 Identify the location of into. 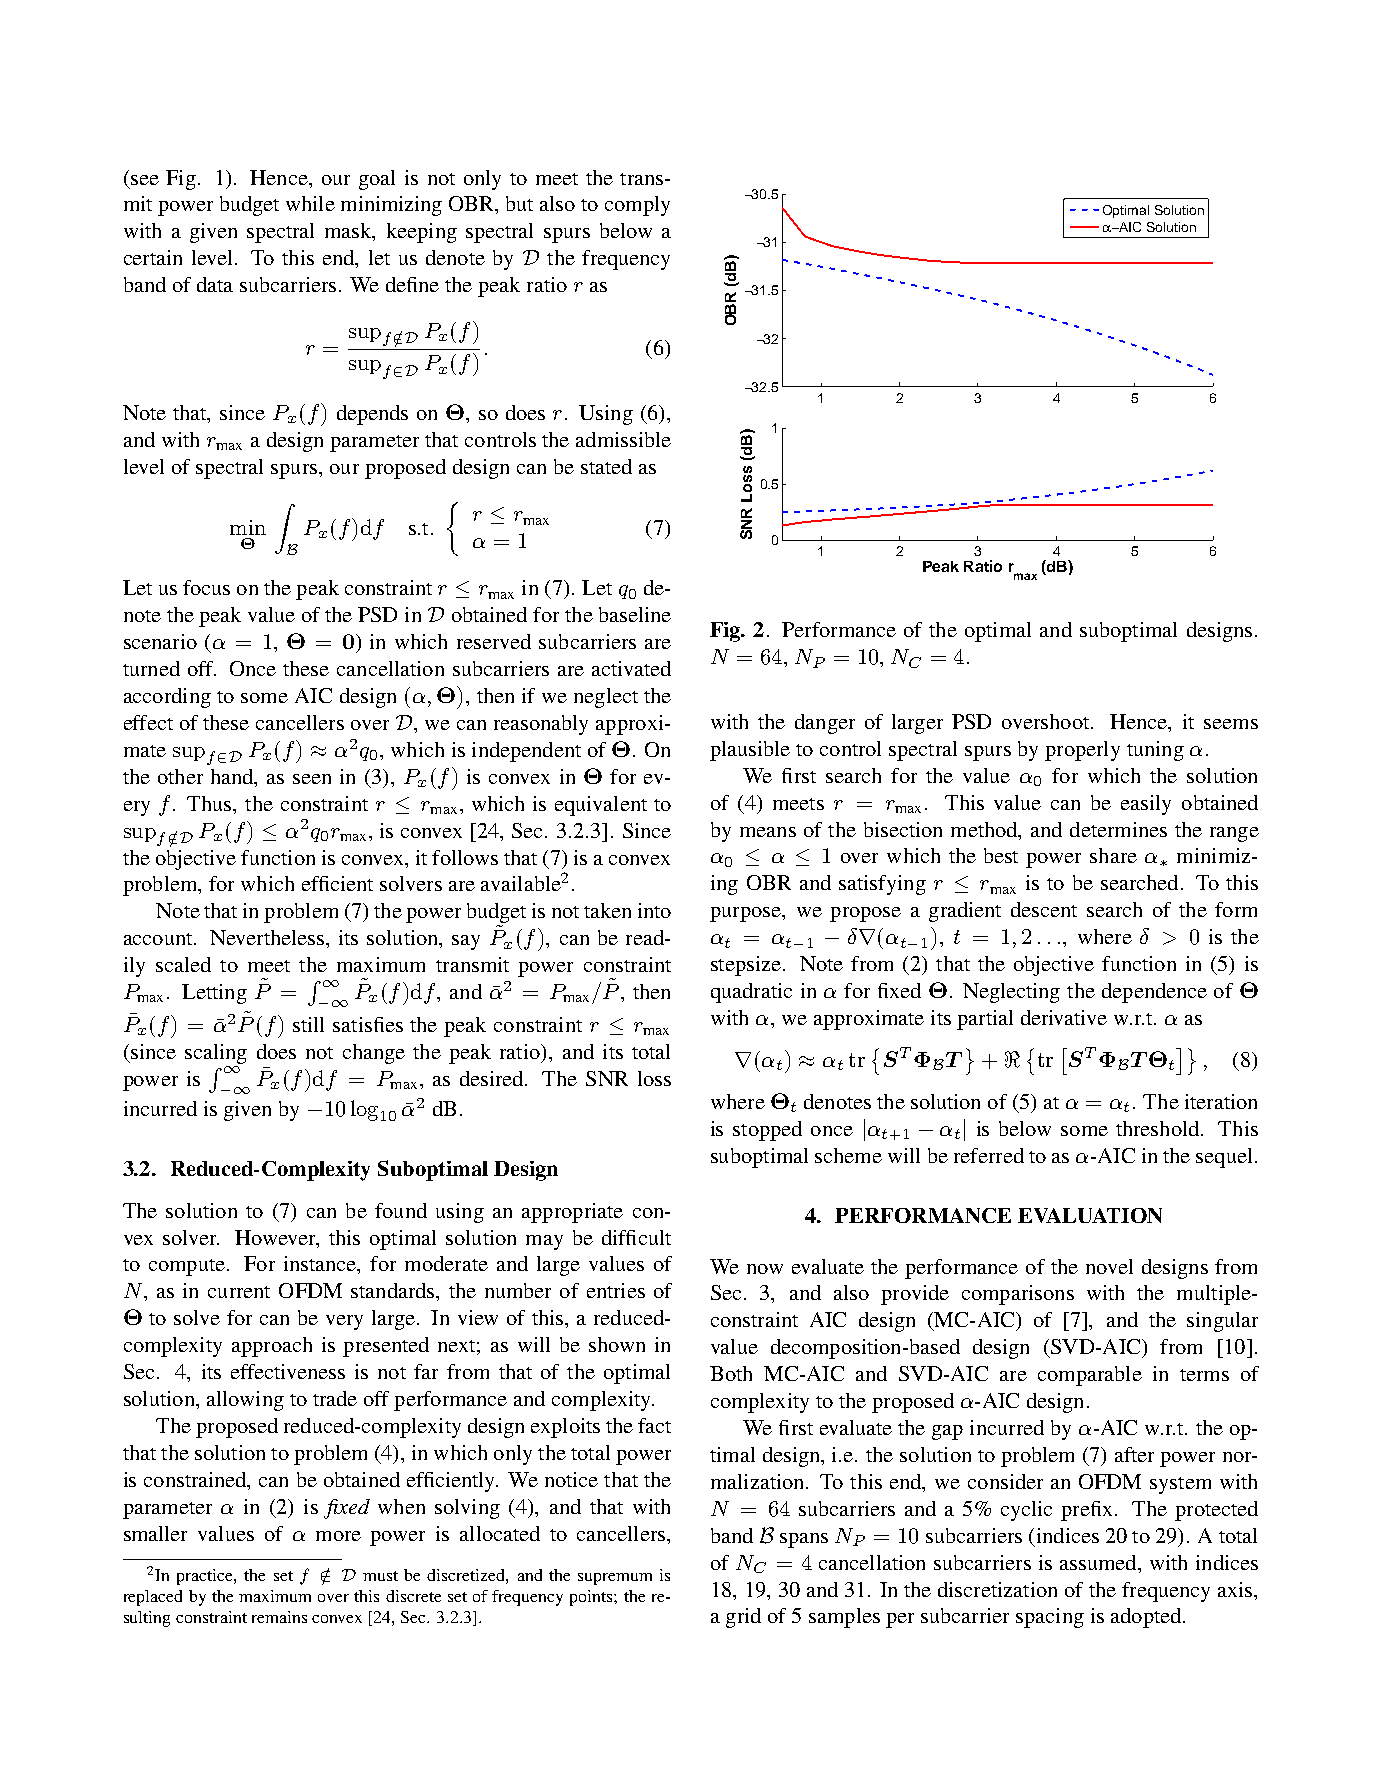
(654, 910).
